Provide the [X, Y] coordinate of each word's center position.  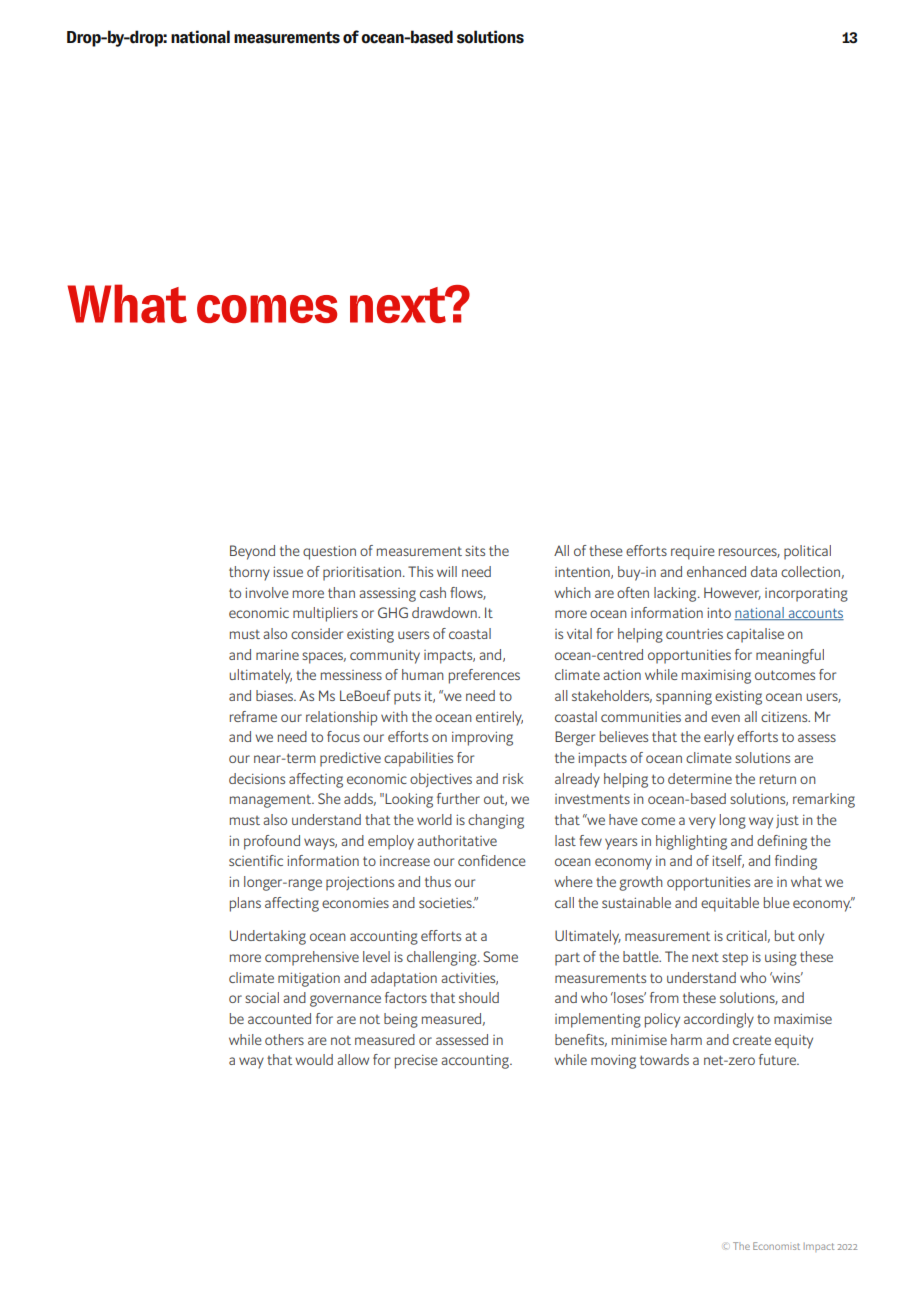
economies [355, 903]
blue [777, 902]
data [764, 571]
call [564, 902]
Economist [776, 1246]
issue [288, 571]
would [314, 1059]
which [572, 592]
